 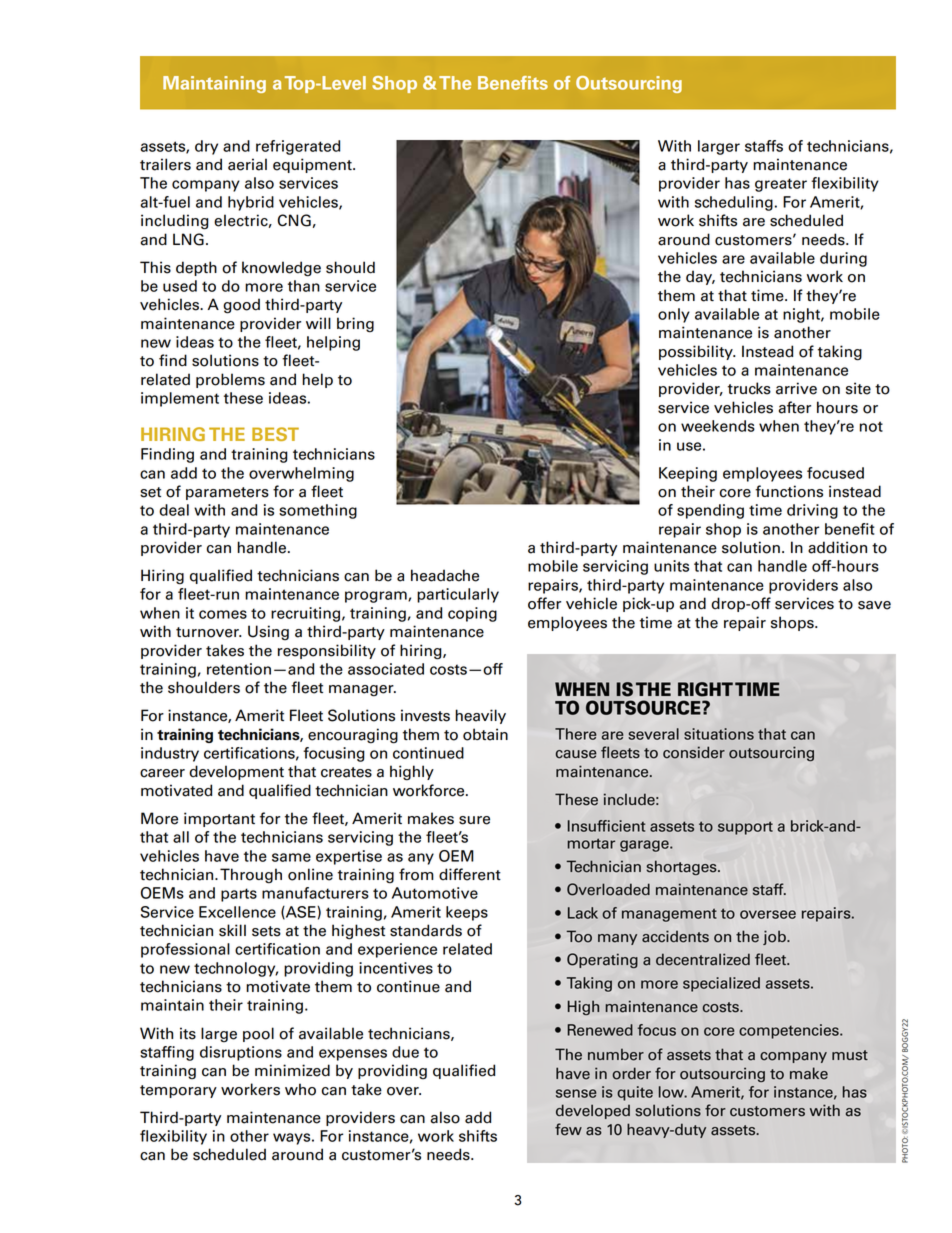 I want to click on bring, so click(x=355, y=325).
